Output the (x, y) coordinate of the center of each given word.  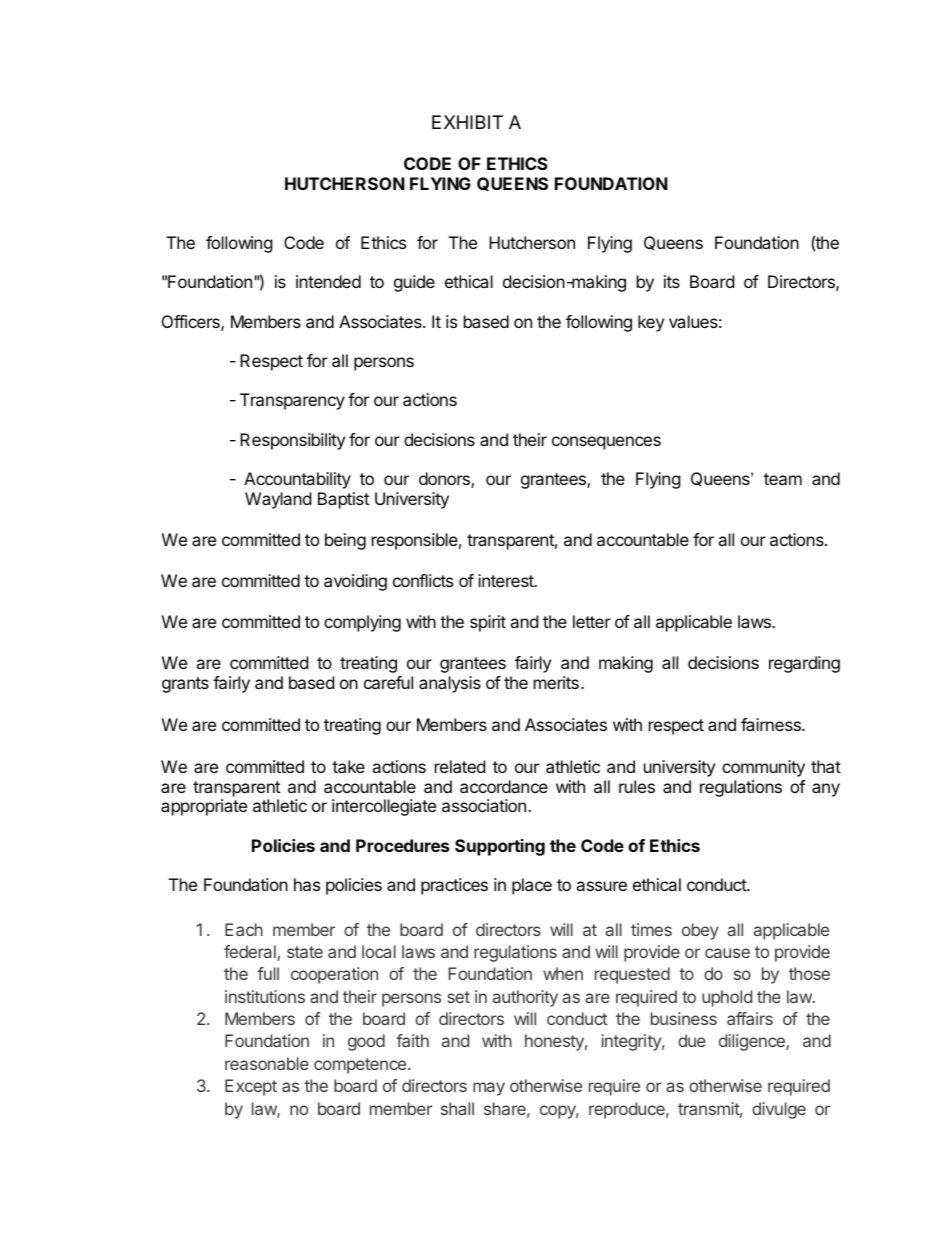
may (489, 1089)
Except (251, 1087)
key (651, 323)
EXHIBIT (467, 122)
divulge (779, 1110)
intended (328, 281)
